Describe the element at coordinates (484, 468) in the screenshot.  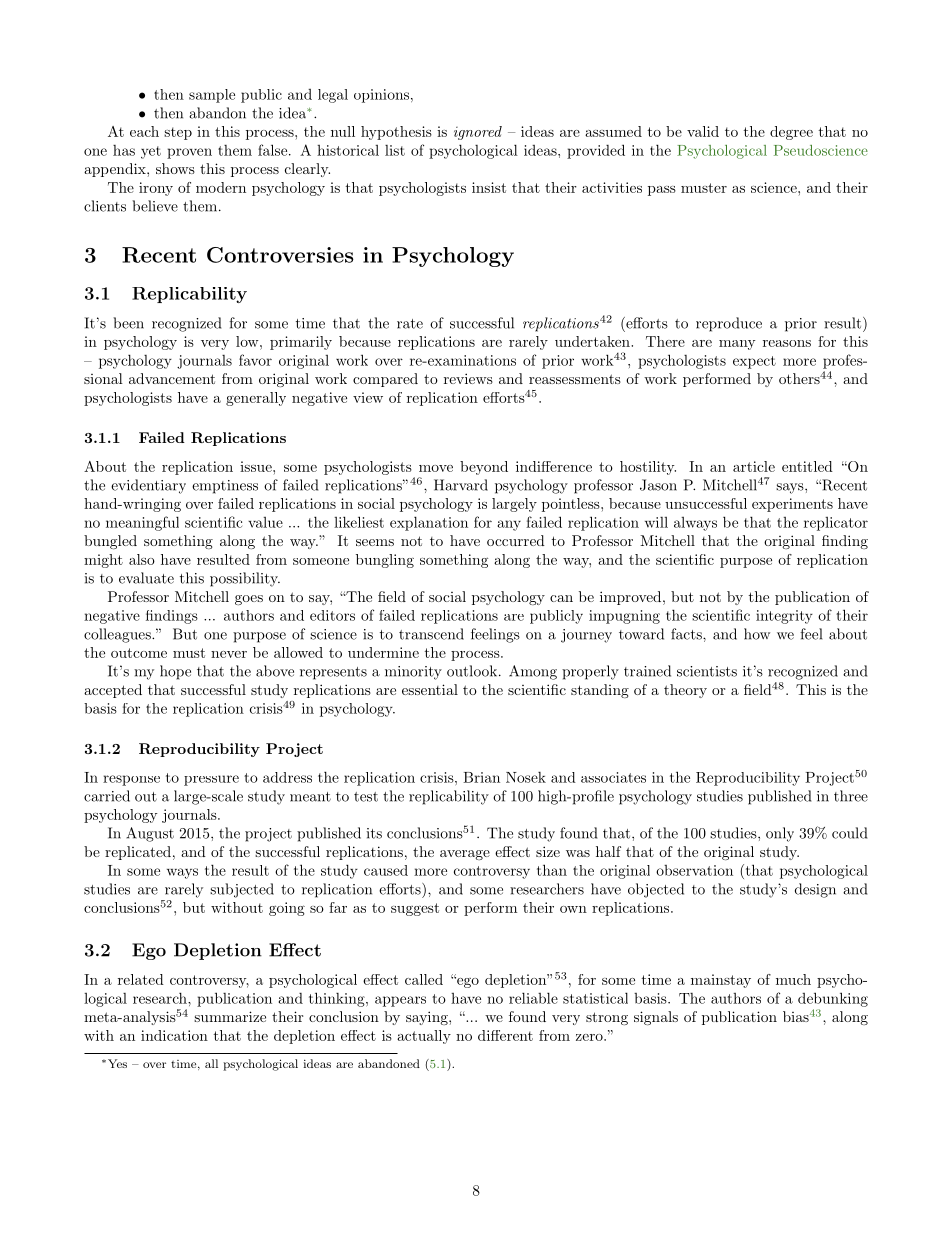
I see `beyond` at that location.
